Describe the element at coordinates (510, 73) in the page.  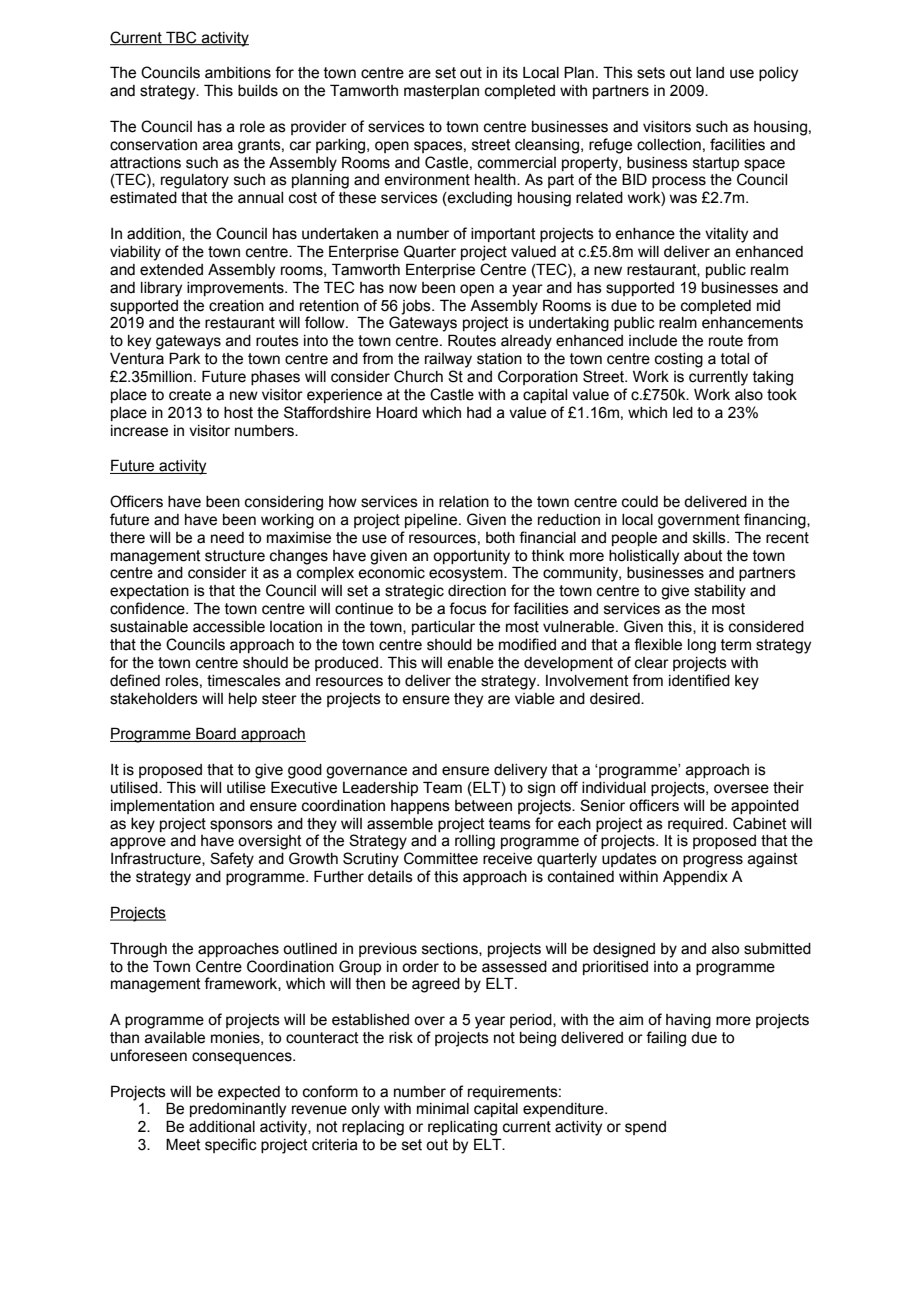
I see `its` at that location.
